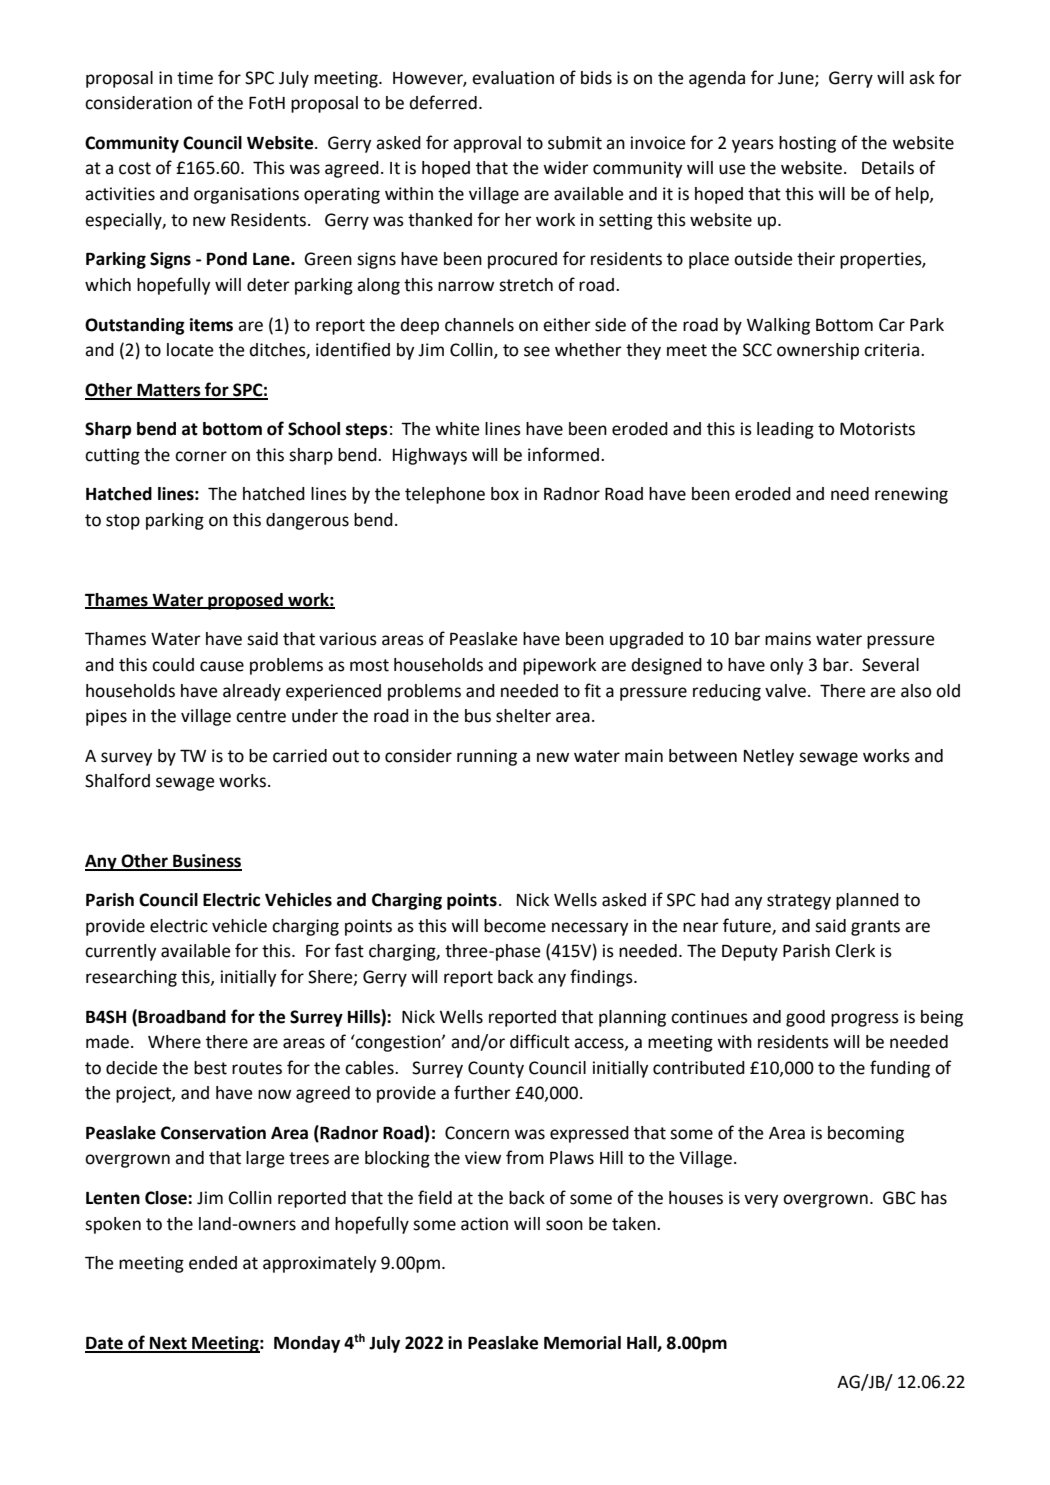 This screenshot has height=1485, width=1050. What do you see at coordinates (807, 144) in the screenshot?
I see `hosting` at bounding box center [807, 144].
